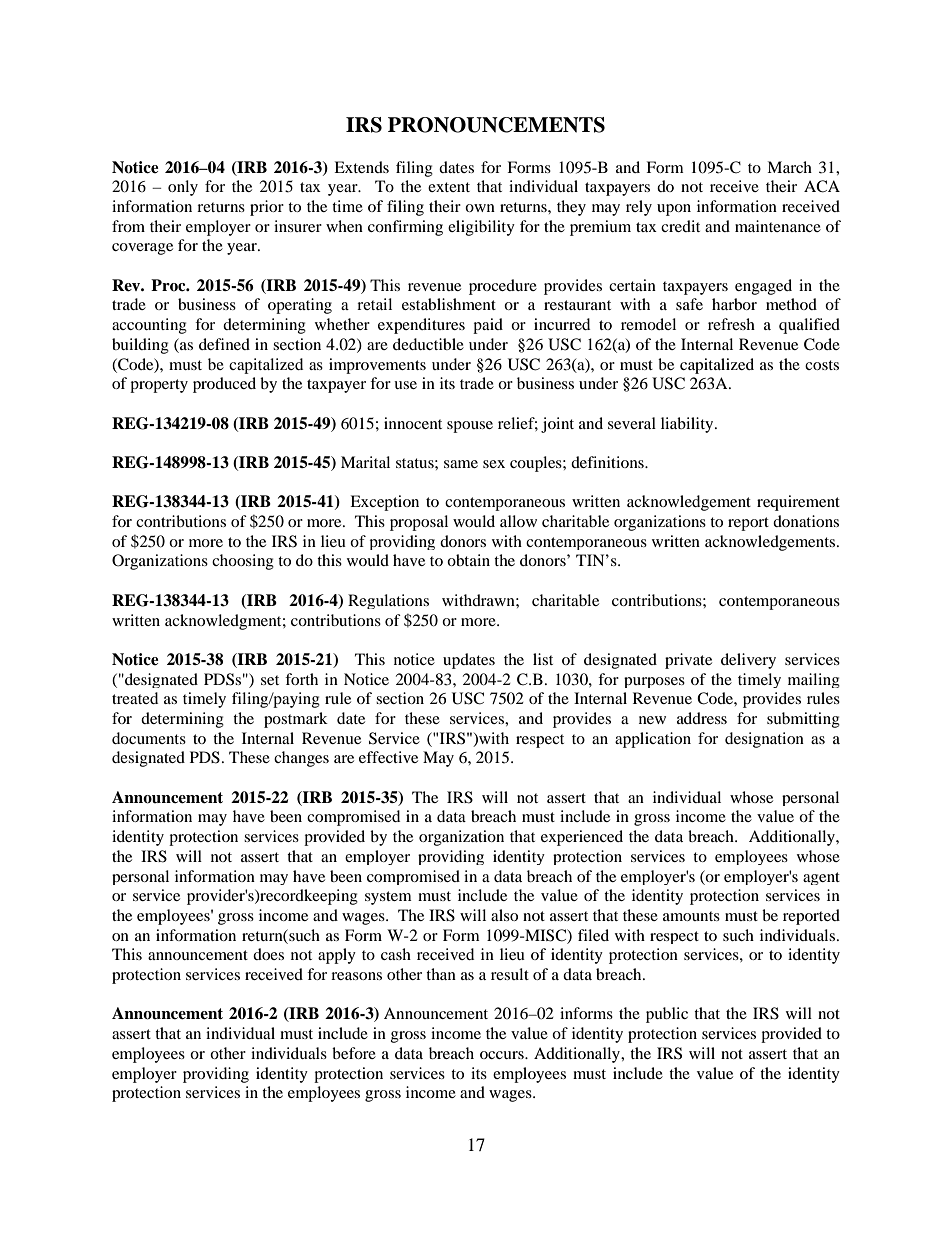 The image size is (952, 1233). I want to click on choosing, so click(243, 562).
